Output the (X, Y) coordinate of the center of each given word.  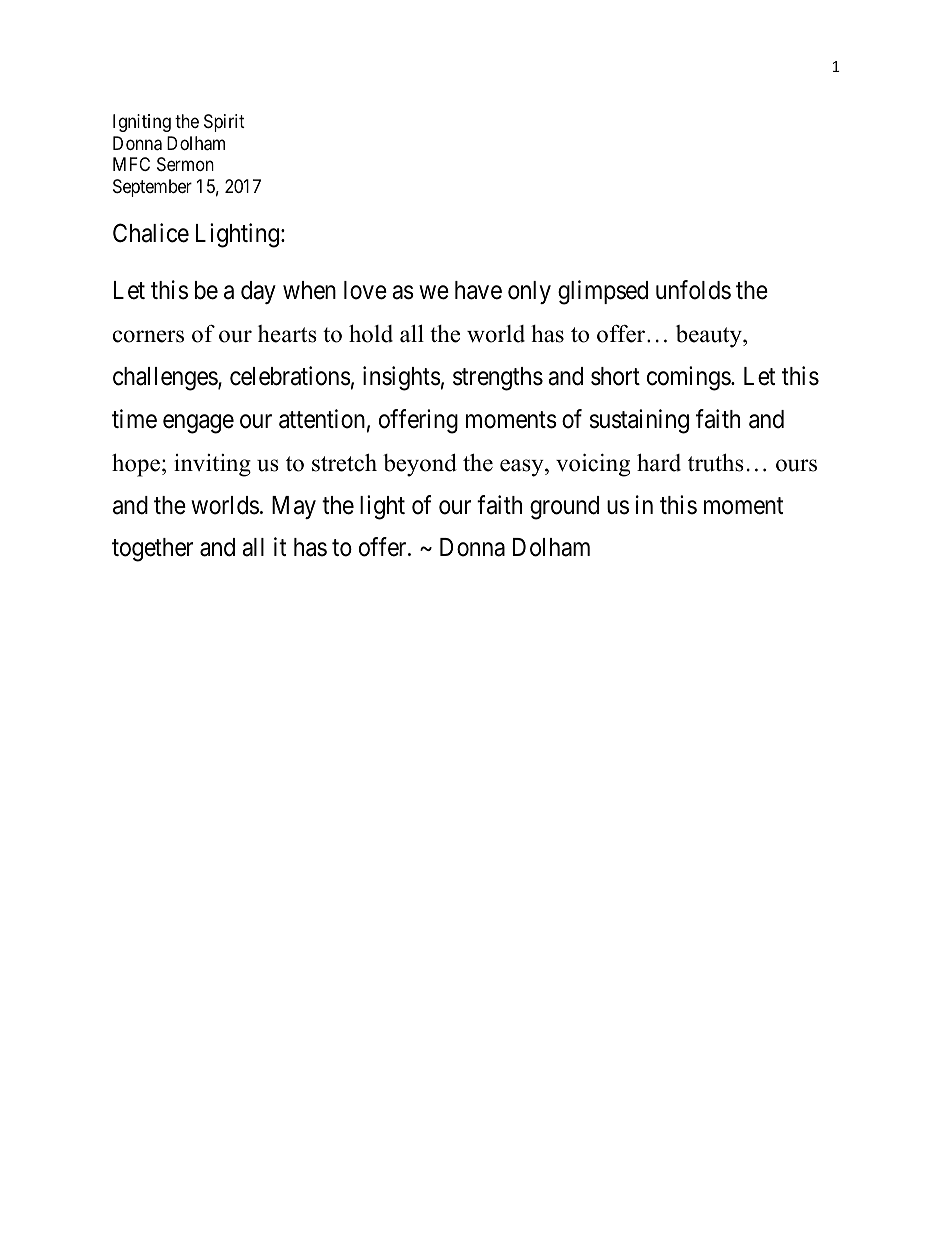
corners (148, 336)
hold (371, 333)
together (152, 550)
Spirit (224, 123)
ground (564, 508)
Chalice (151, 233)
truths (716, 462)
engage (198, 424)
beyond (420, 465)
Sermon (185, 164)
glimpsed (603, 292)
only (529, 292)
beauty (710, 336)
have (478, 290)
